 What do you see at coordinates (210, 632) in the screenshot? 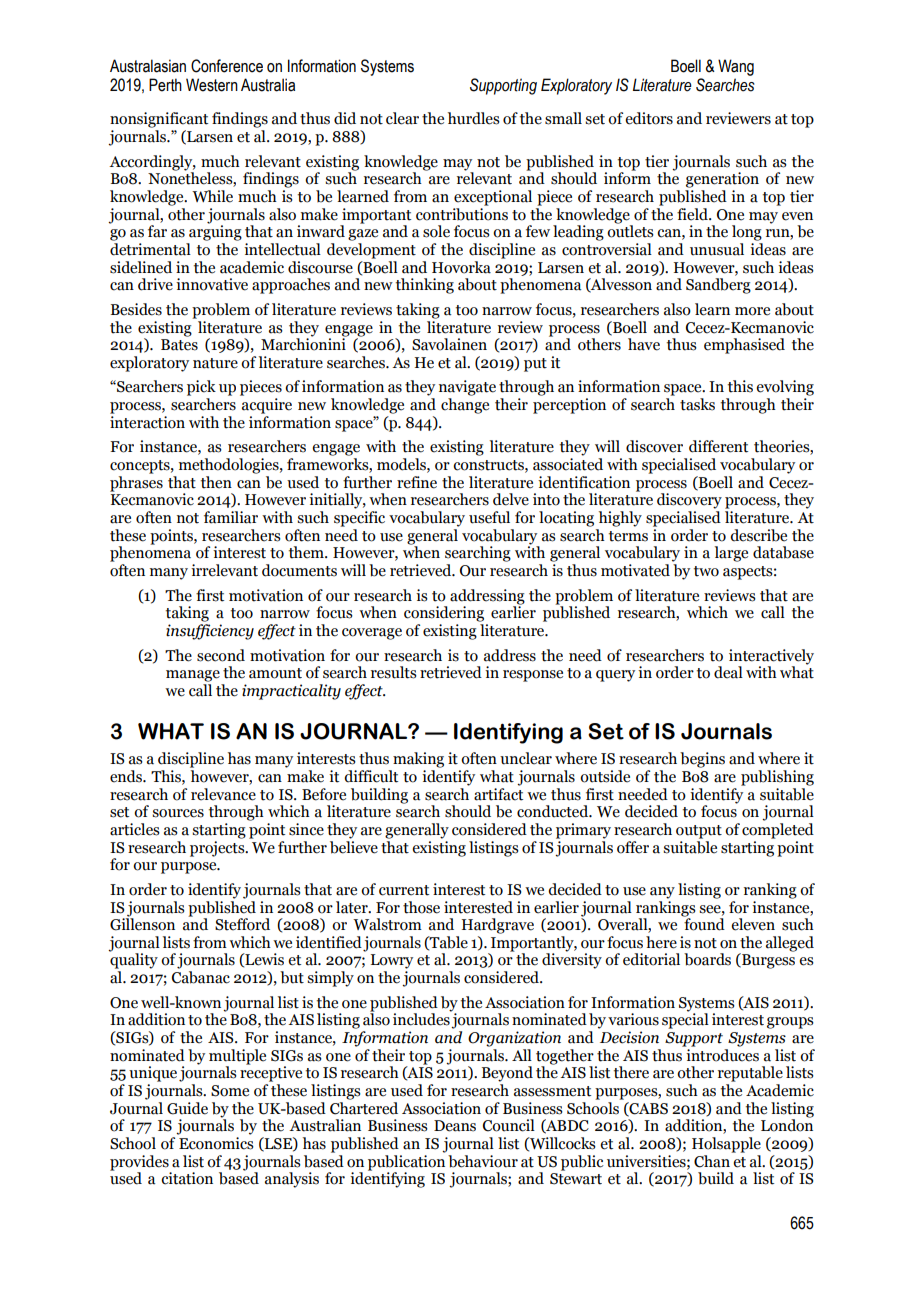
I see `insufficiency` at bounding box center [210, 632].
